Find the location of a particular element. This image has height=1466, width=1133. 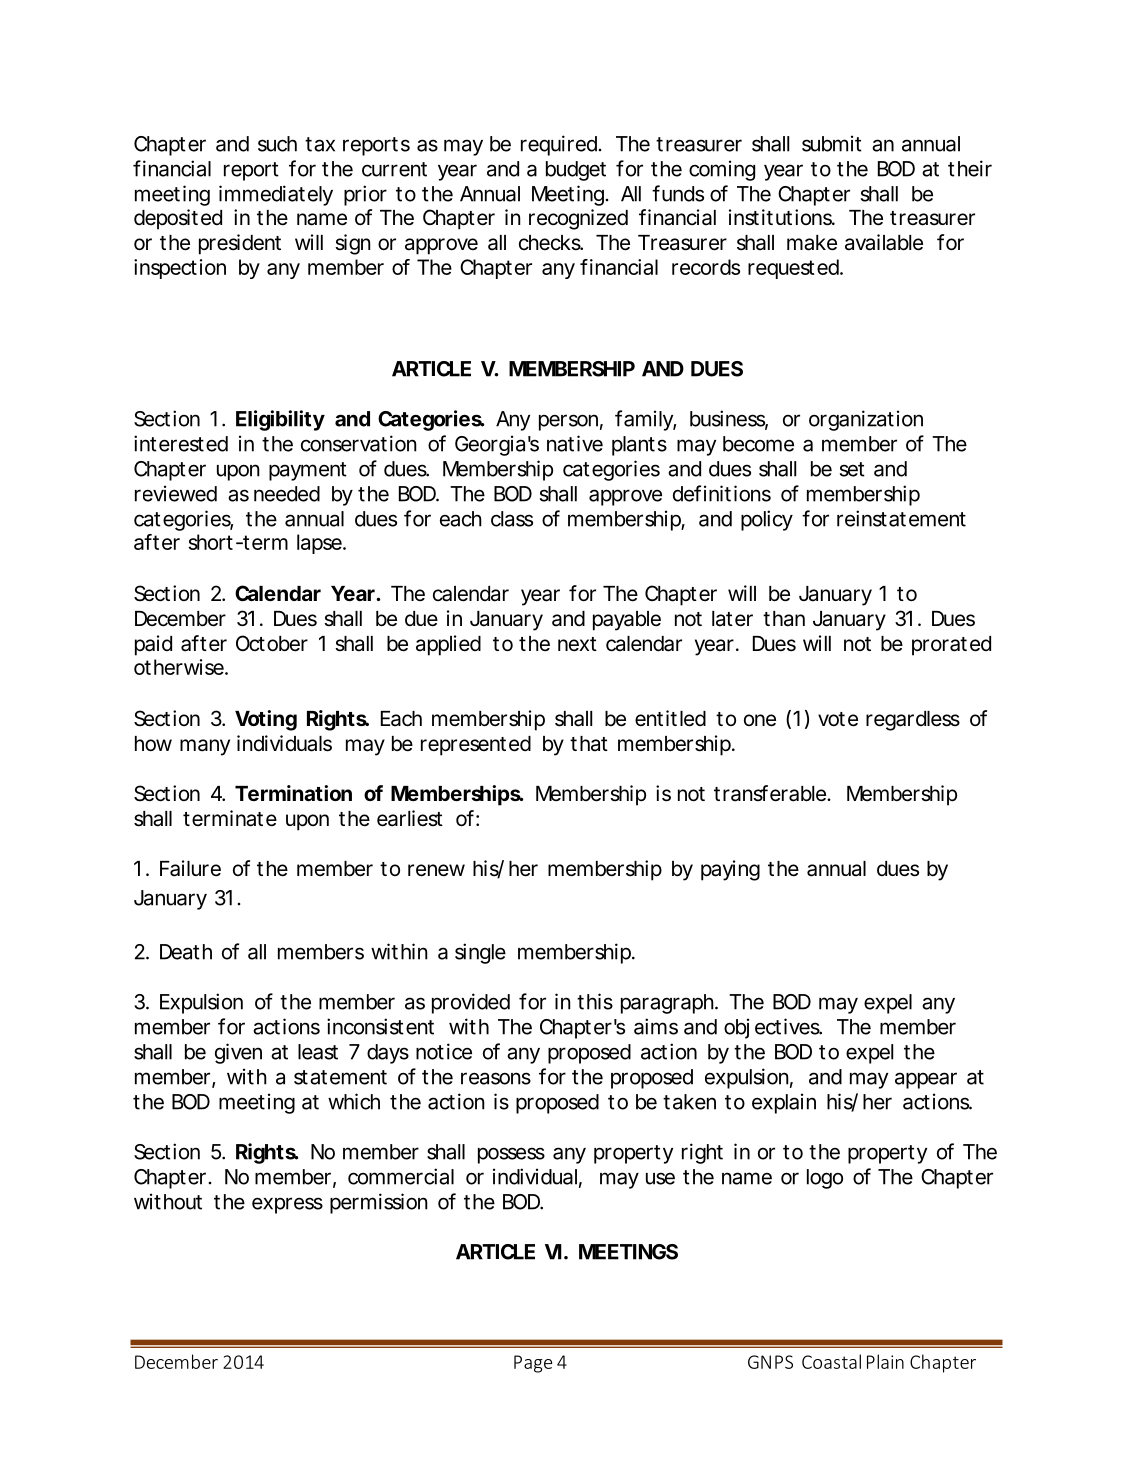

immediately is located at coordinates (276, 195).
